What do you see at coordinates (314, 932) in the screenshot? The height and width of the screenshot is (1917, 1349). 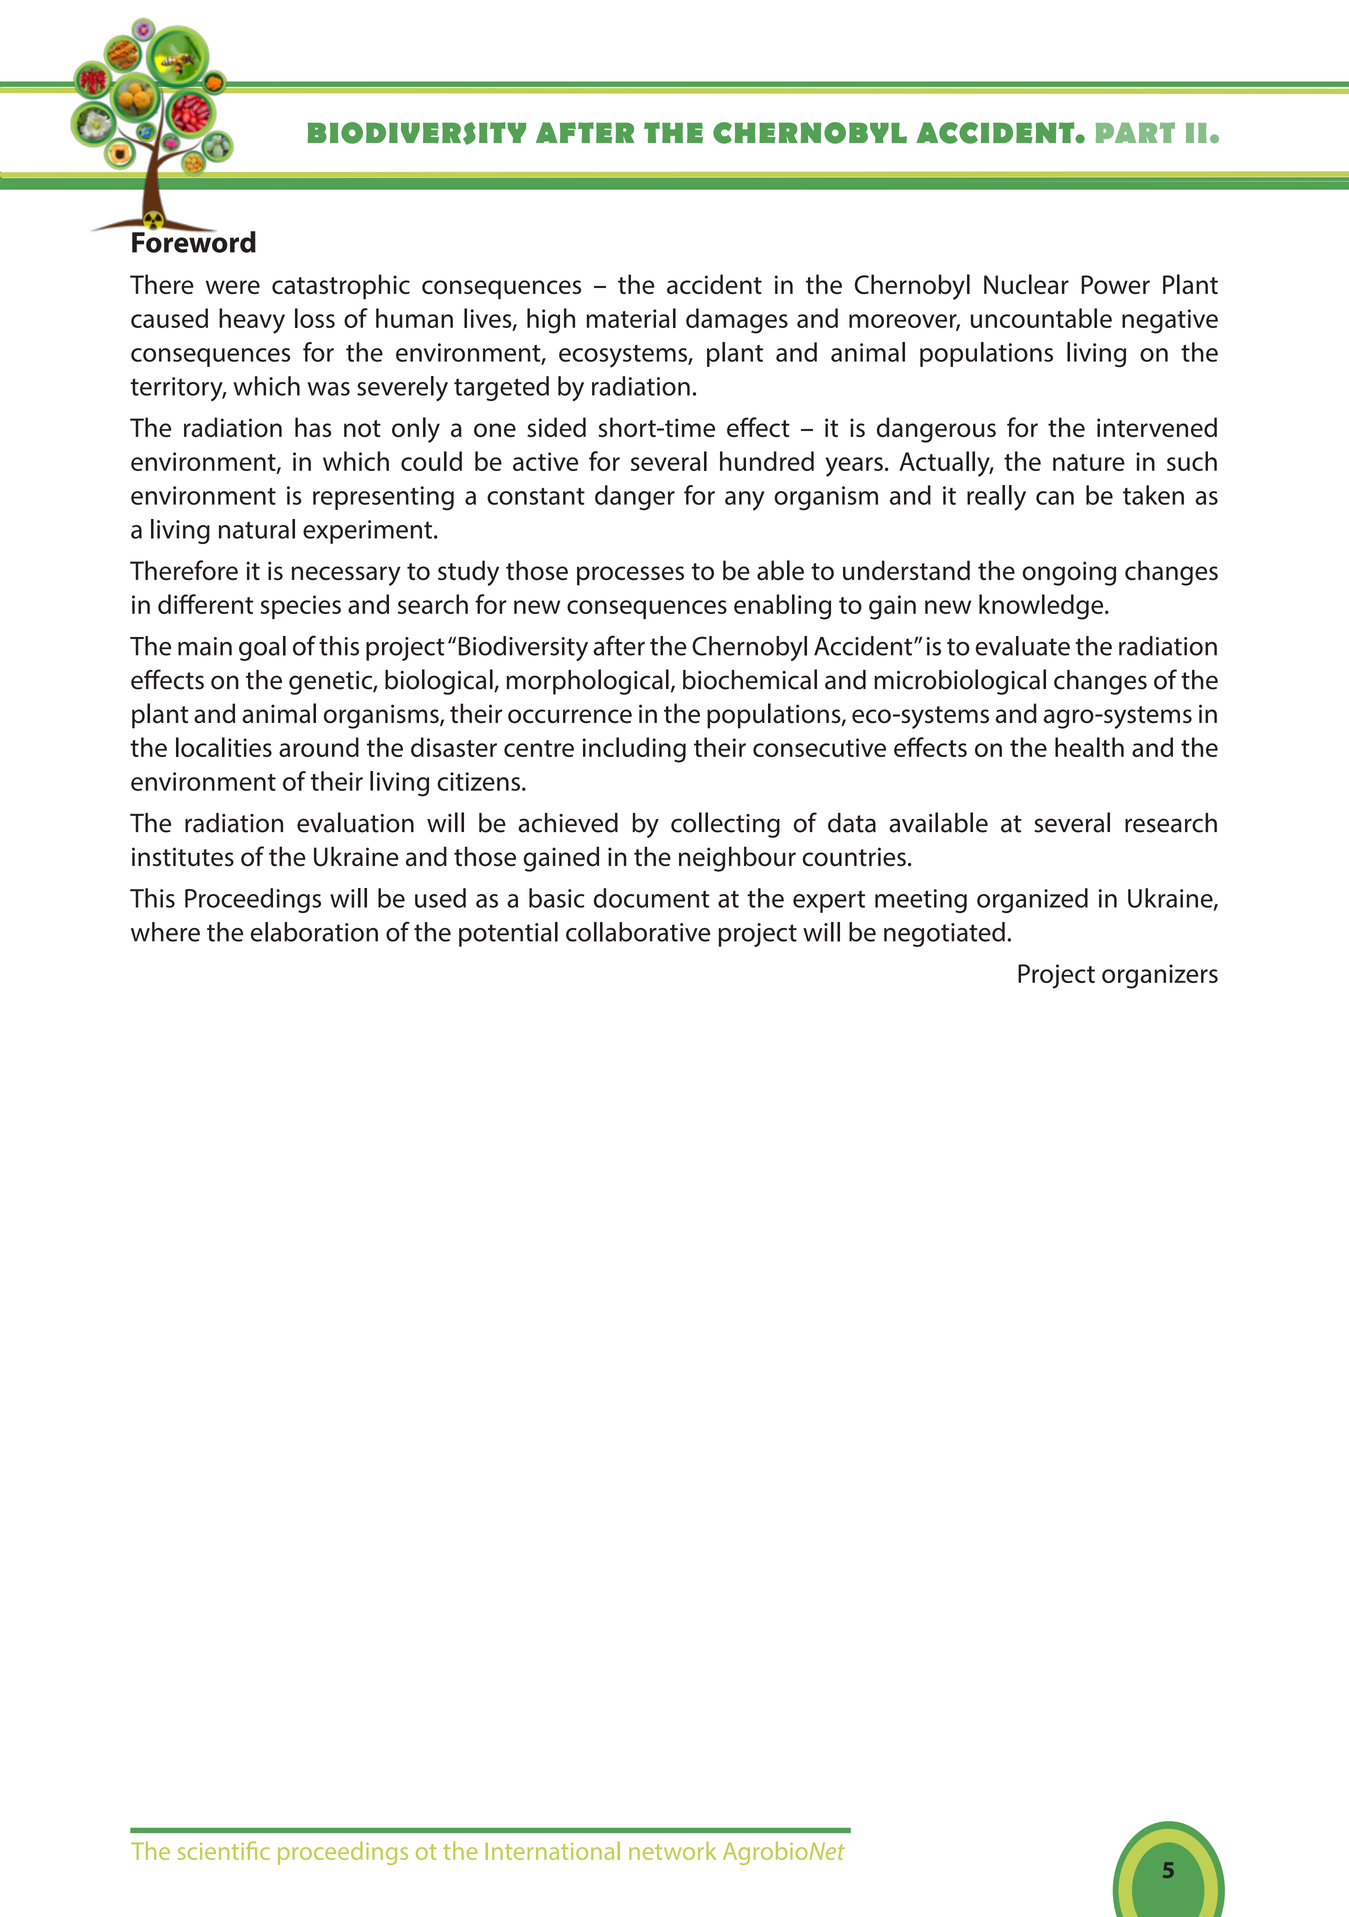 I see `elaboration` at bounding box center [314, 932].
